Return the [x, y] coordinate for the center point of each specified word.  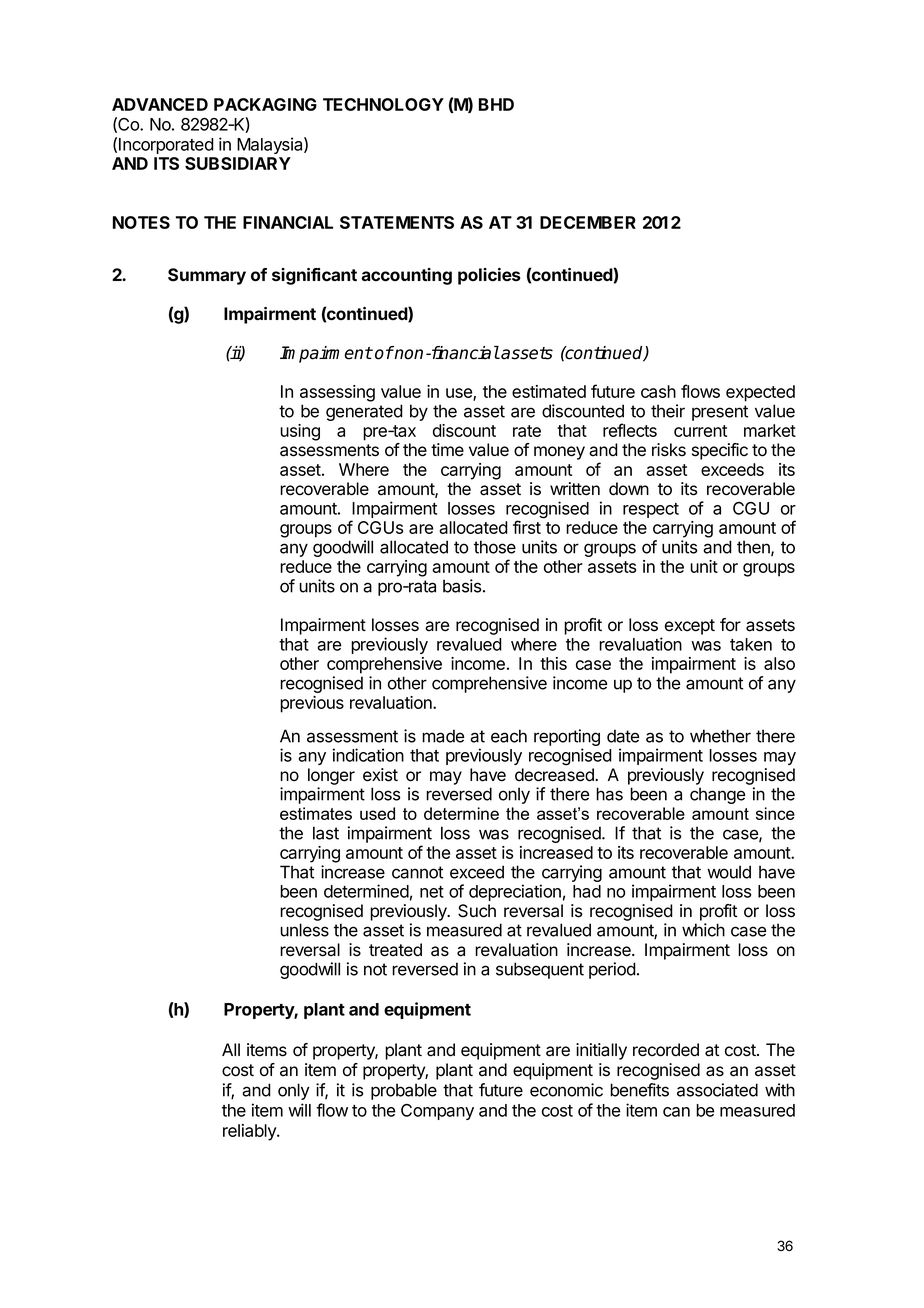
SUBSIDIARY [238, 163]
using [300, 432]
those [495, 547]
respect [651, 510]
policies [489, 276]
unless [304, 930]
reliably [250, 1132]
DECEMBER [588, 222]
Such [477, 911]
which [703, 930]
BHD [496, 104]
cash [658, 391]
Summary [207, 276]
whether [720, 736]
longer [331, 776]
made [443, 736]
